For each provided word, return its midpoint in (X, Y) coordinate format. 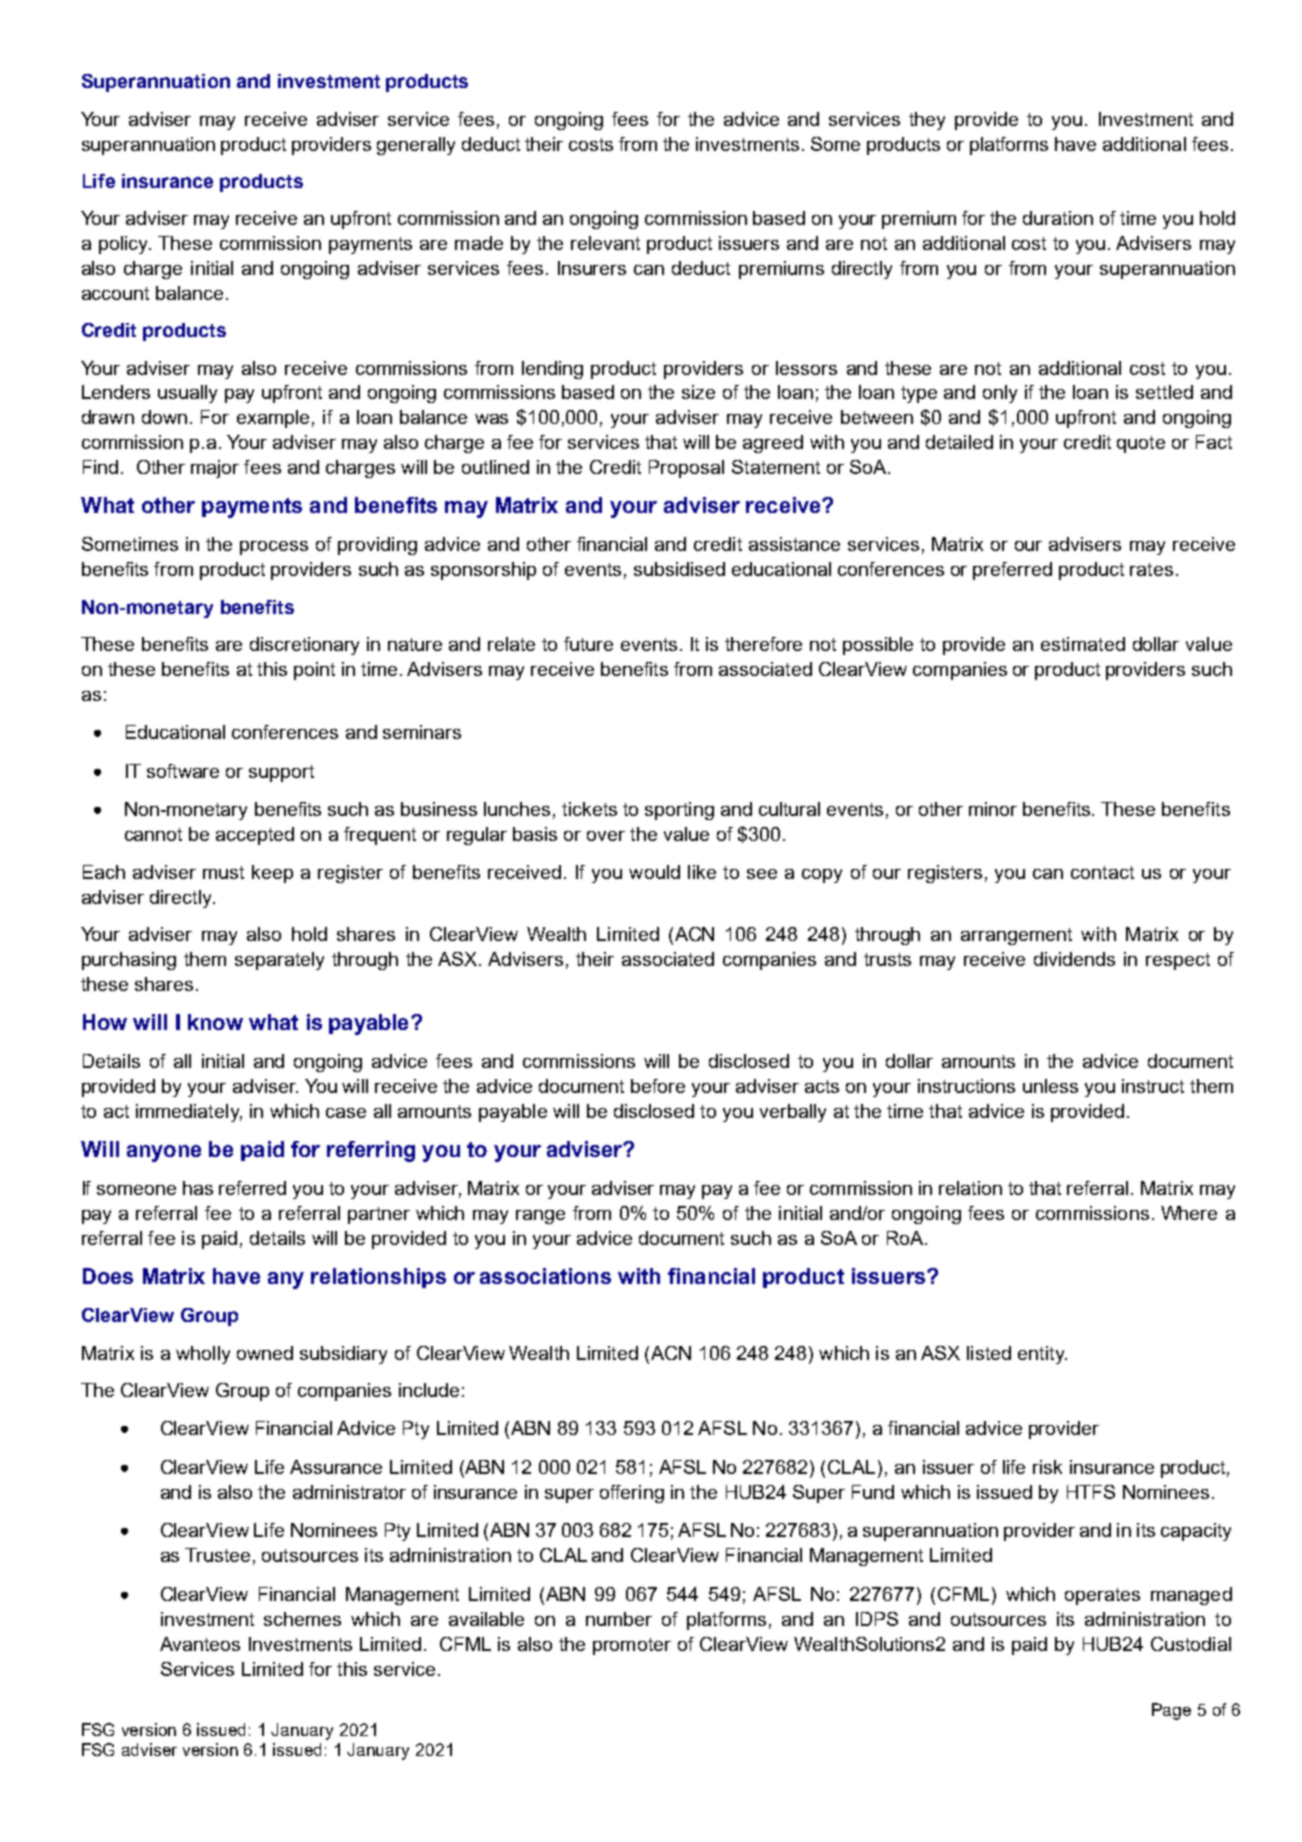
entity (1042, 1355)
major (215, 469)
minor (993, 809)
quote (1141, 444)
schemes (302, 1619)
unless (1050, 1086)
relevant (605, 243)
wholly (203, 1355)
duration (1058, 218)
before (658, 1086)
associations (545, 1276)
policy (125, 245)
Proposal (686, 469)
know (215, 1022)
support (281, 773)
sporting (679, 811)
